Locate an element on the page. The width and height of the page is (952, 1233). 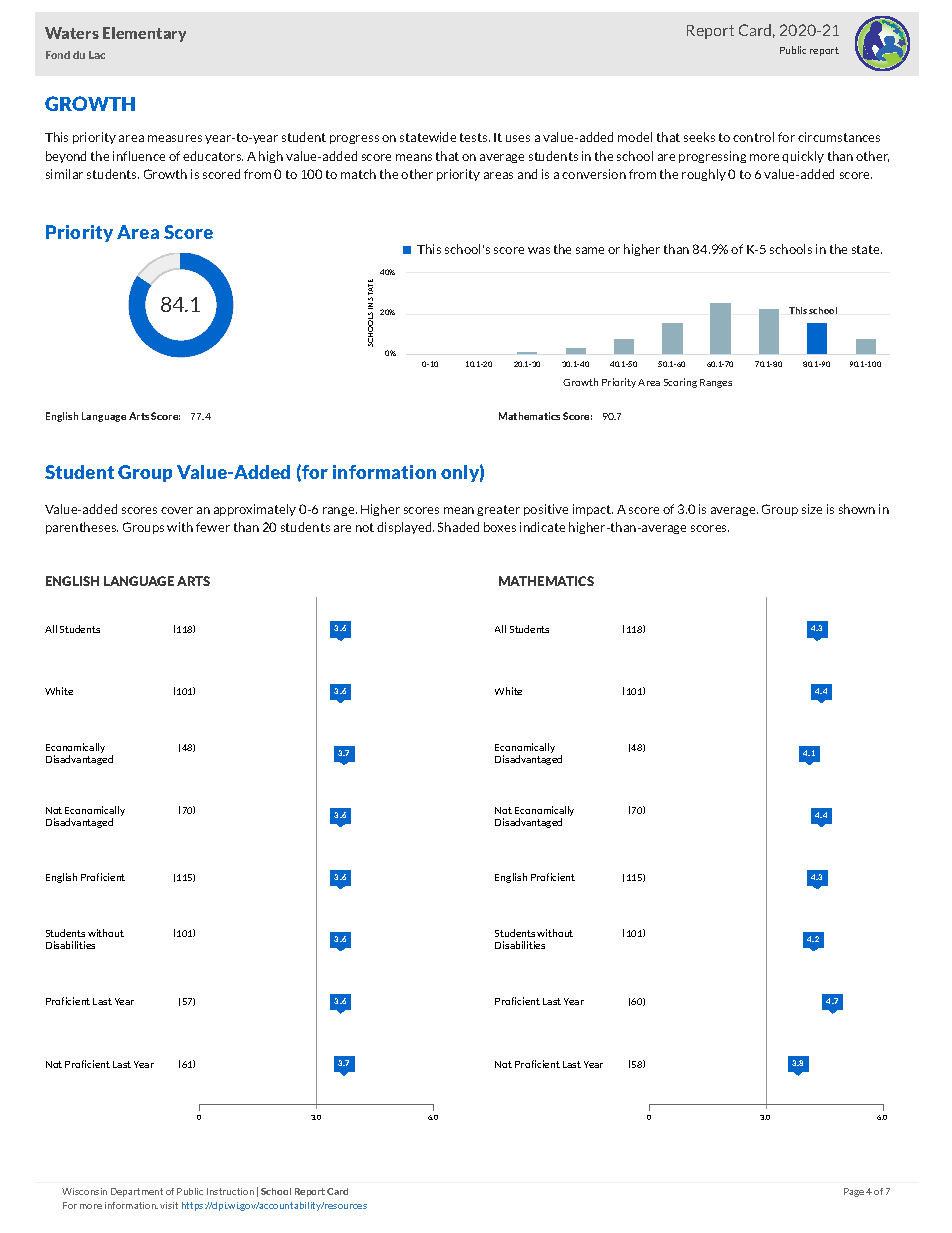
Elementary is located at coordinates (144, 34).
